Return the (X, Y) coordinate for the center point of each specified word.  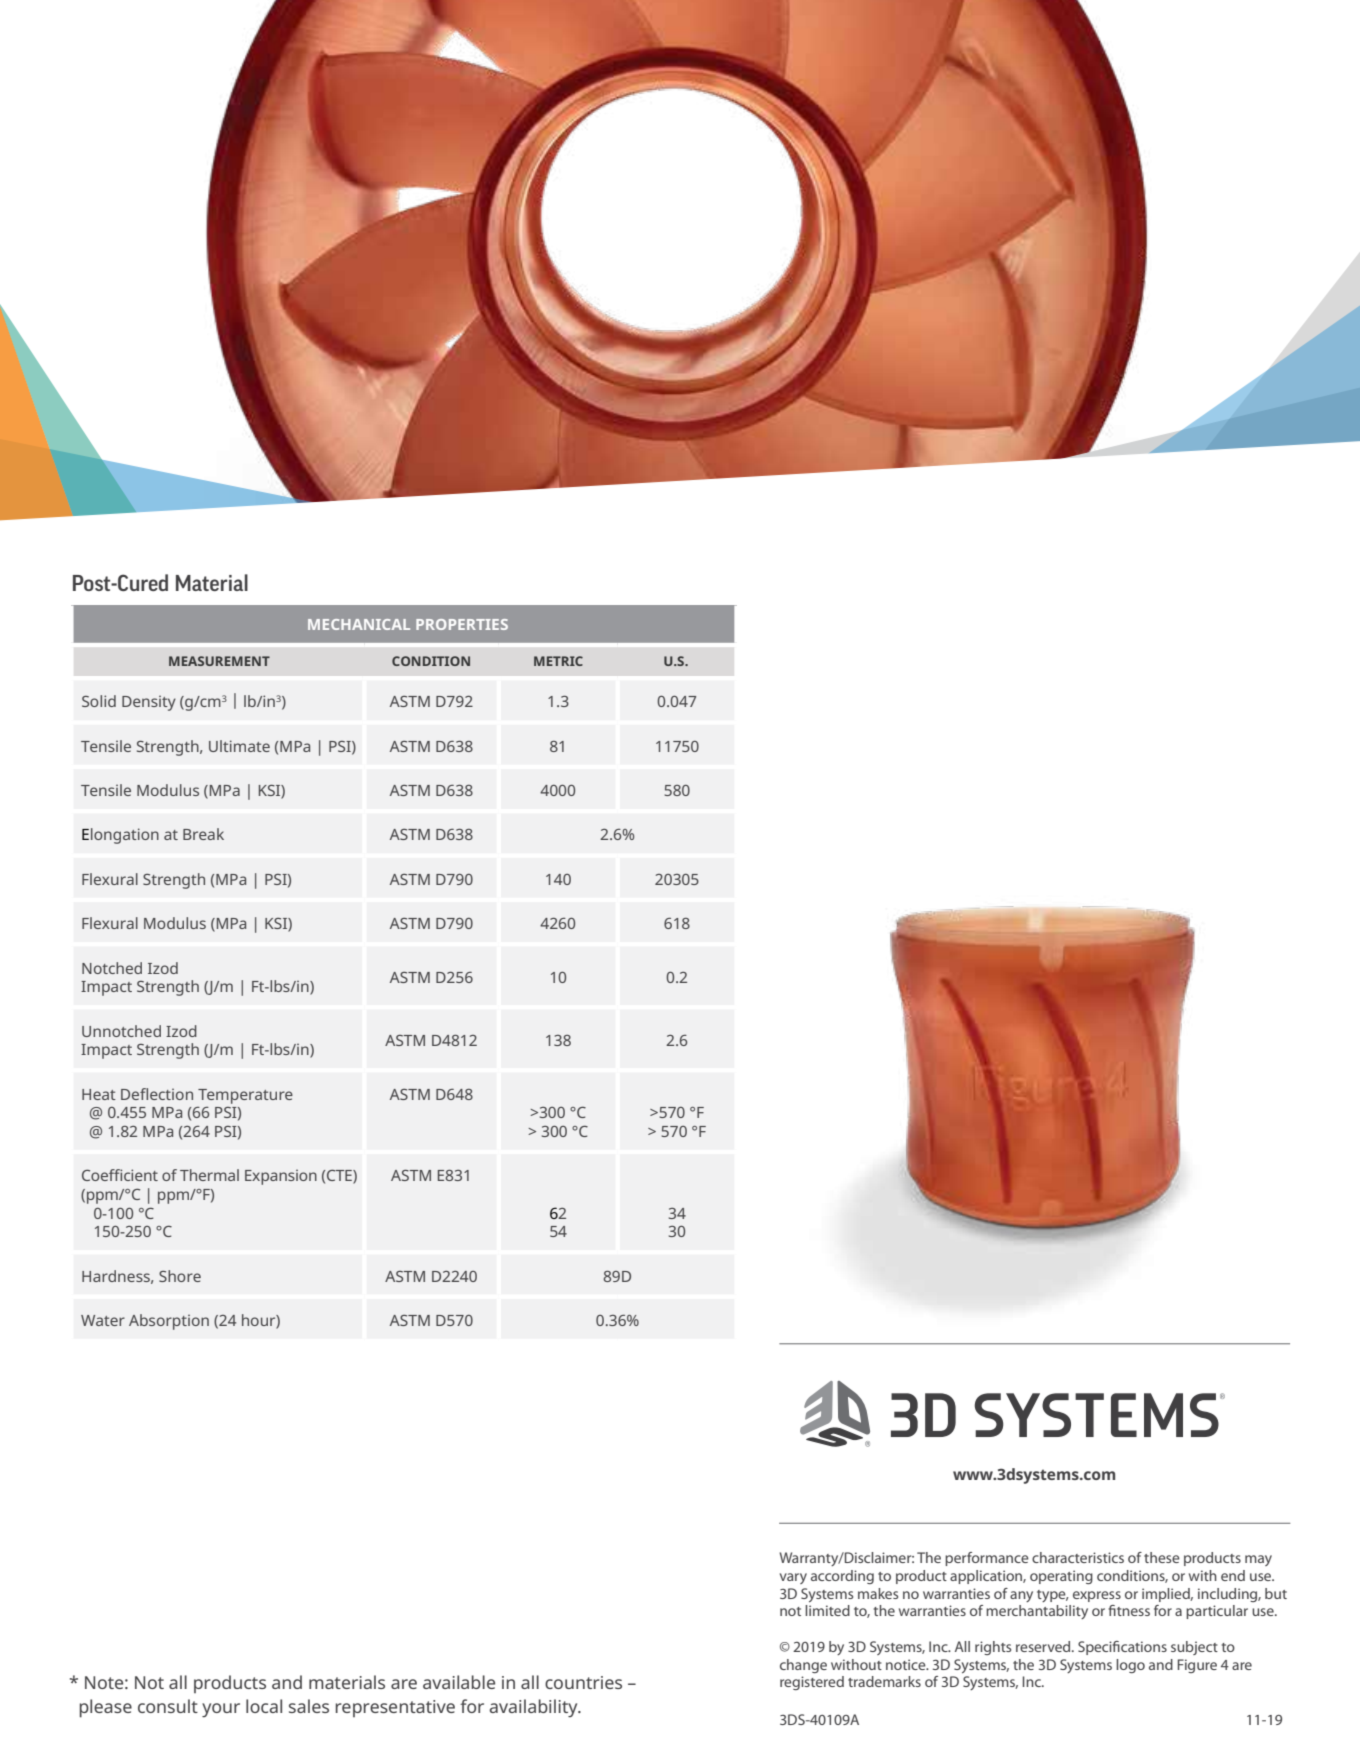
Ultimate (239, 746)
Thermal (209, 1175)
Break (203, 834)
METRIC (558, 661)
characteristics (1078, 1557)
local (264, 1706)
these (1162, 1557)
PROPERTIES (462, 624)
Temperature (245, 1096)
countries (583, 1682)
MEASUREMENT (219, 661)
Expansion (281, 1177)
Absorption (169, 1322)
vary (793, 1578)
